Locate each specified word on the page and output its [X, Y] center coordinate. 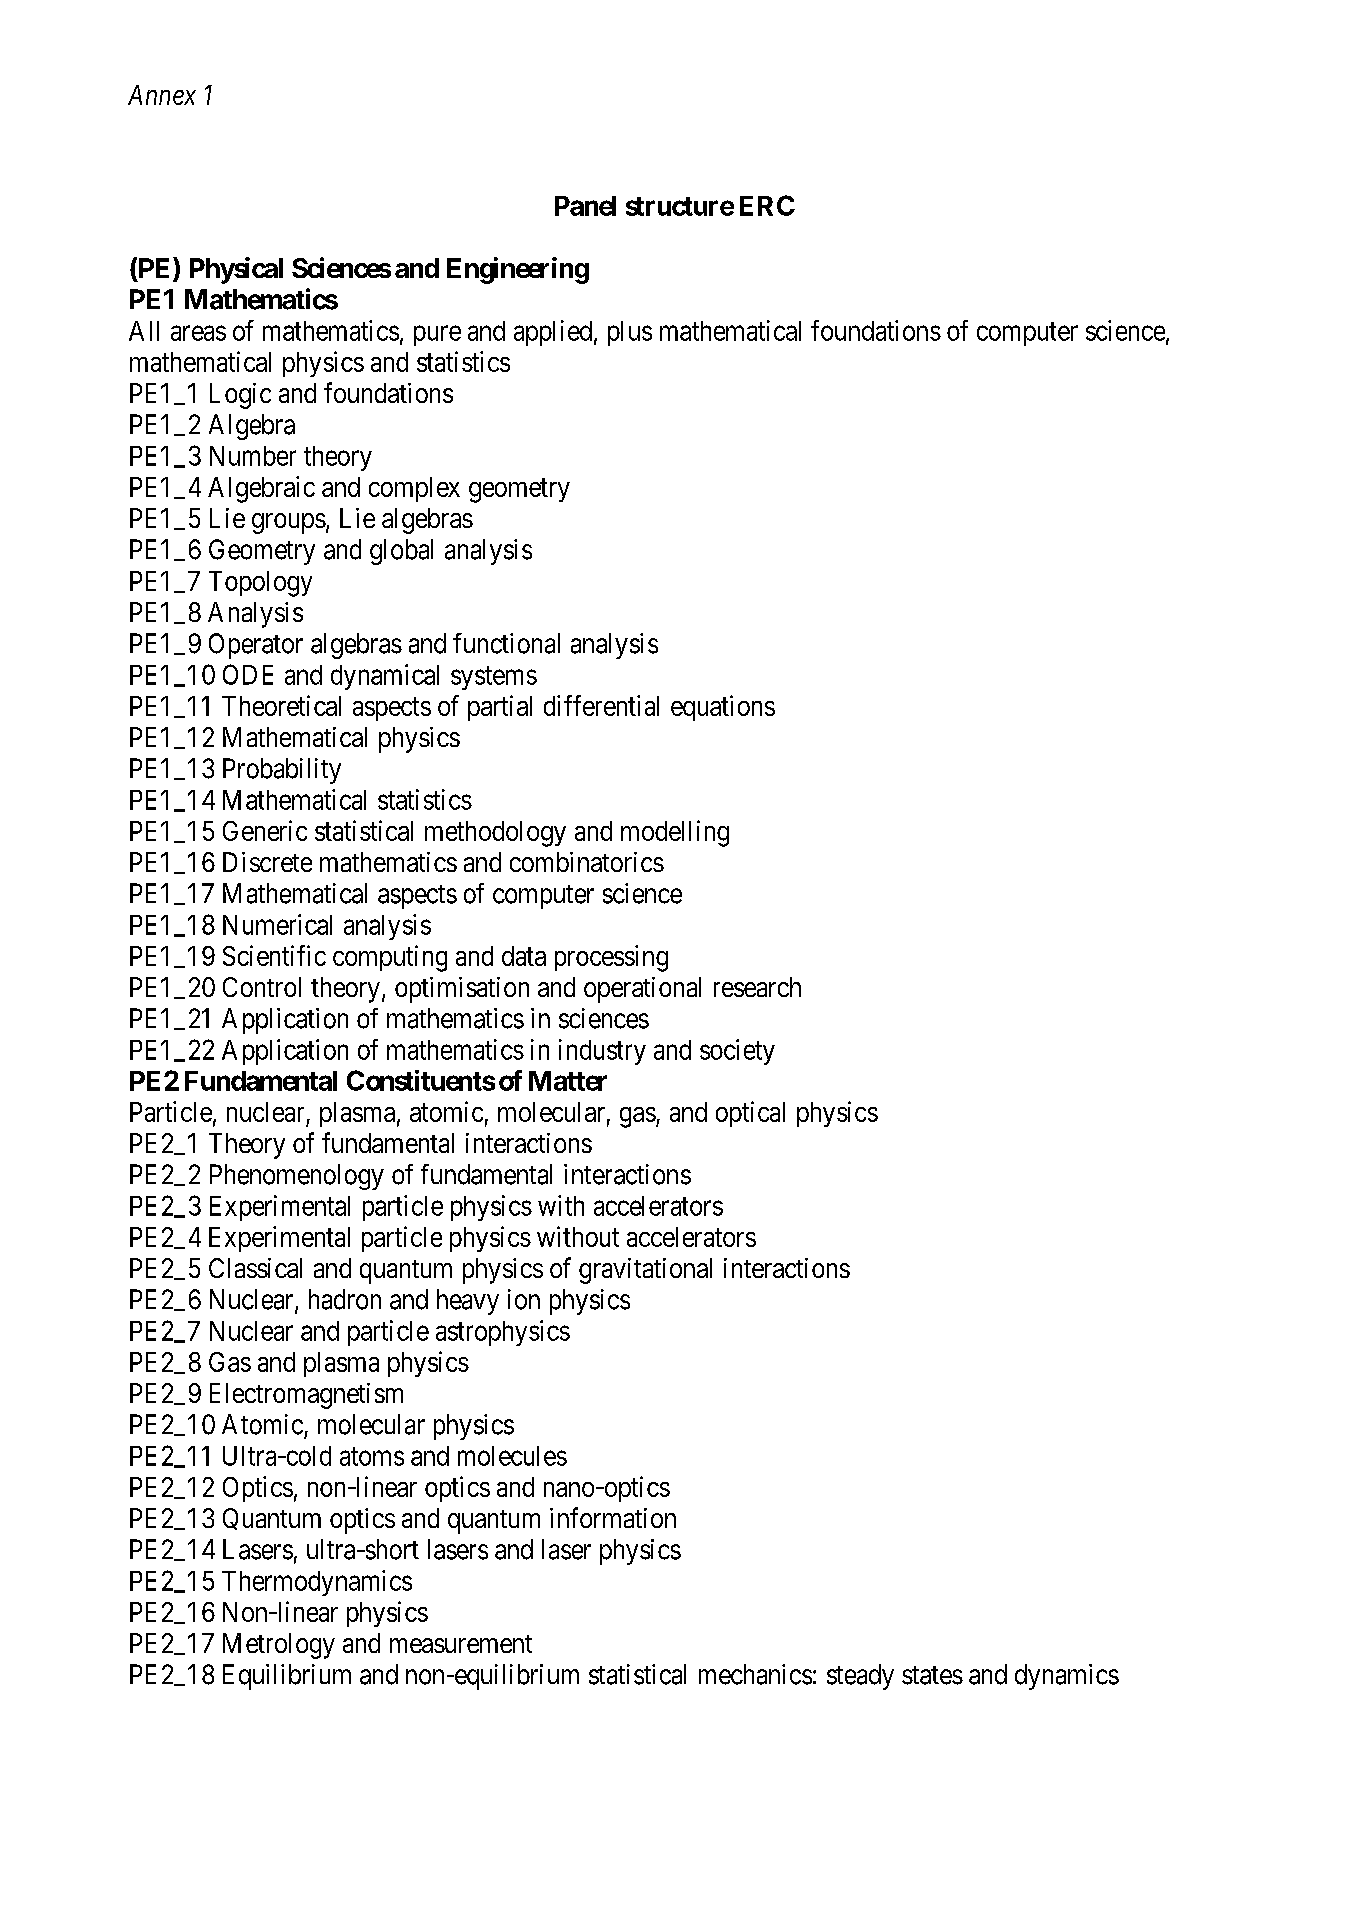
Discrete [267, 862]
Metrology [279, 1646]
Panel [585, 206]
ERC [767, 205]
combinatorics [587, 862]
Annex [162, 95]
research [757, 987]
